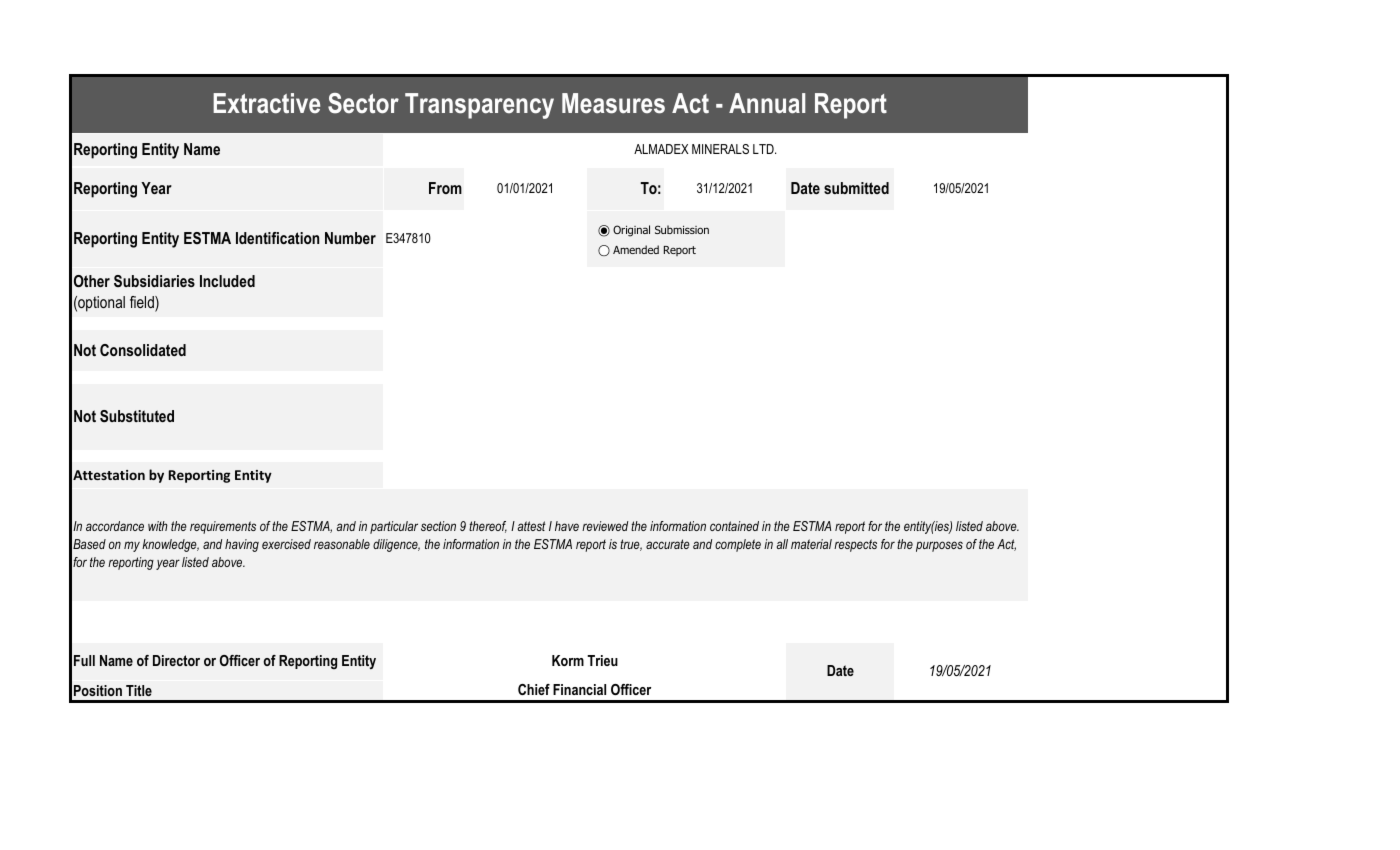  Describe the element at coordinates (488, 527) in the screenshot. I see `thereof` at that location.
